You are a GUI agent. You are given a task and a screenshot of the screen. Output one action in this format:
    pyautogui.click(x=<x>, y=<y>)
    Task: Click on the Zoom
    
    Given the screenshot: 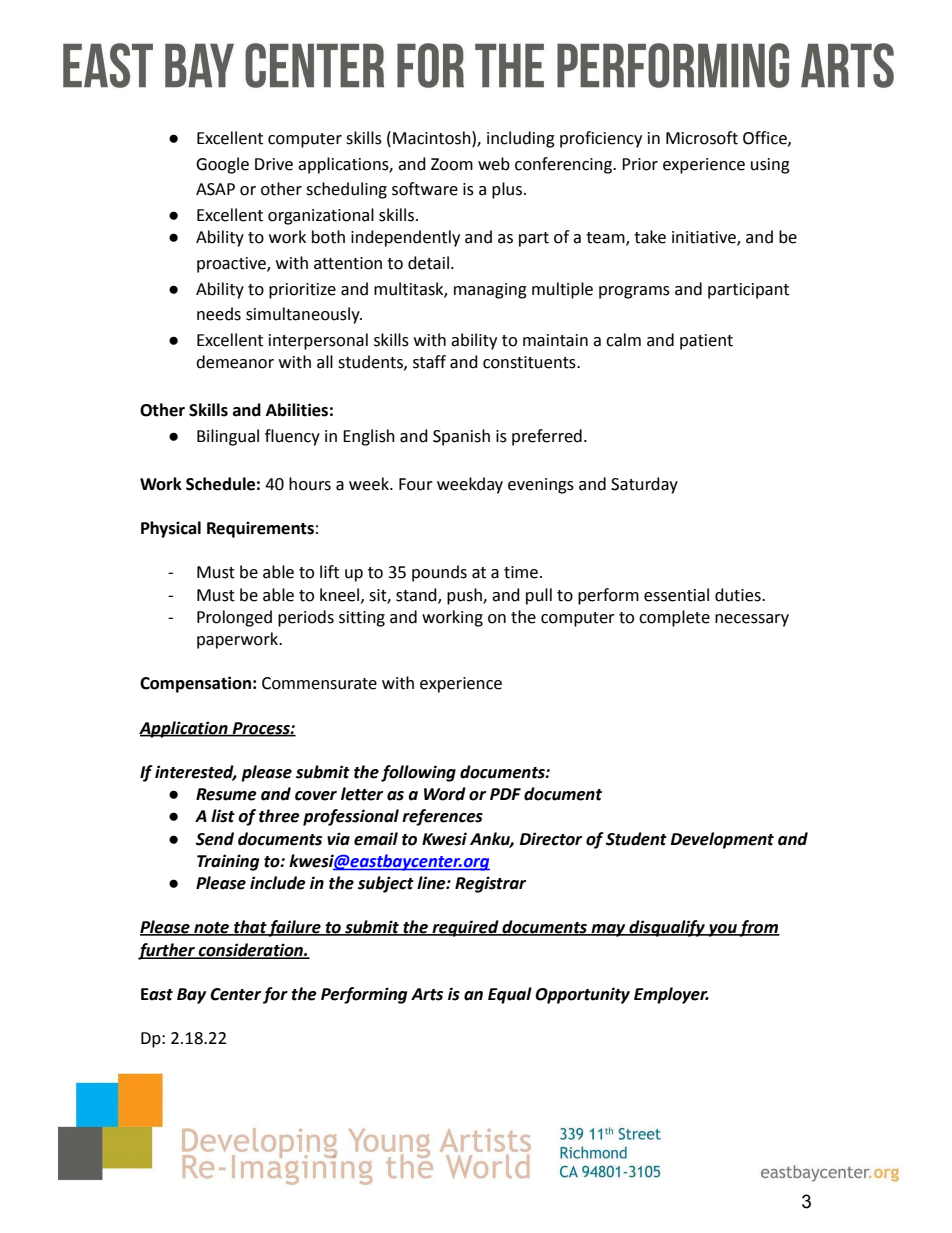 What is the action you would take?
    pyautogui.click(x=452, y=164)
